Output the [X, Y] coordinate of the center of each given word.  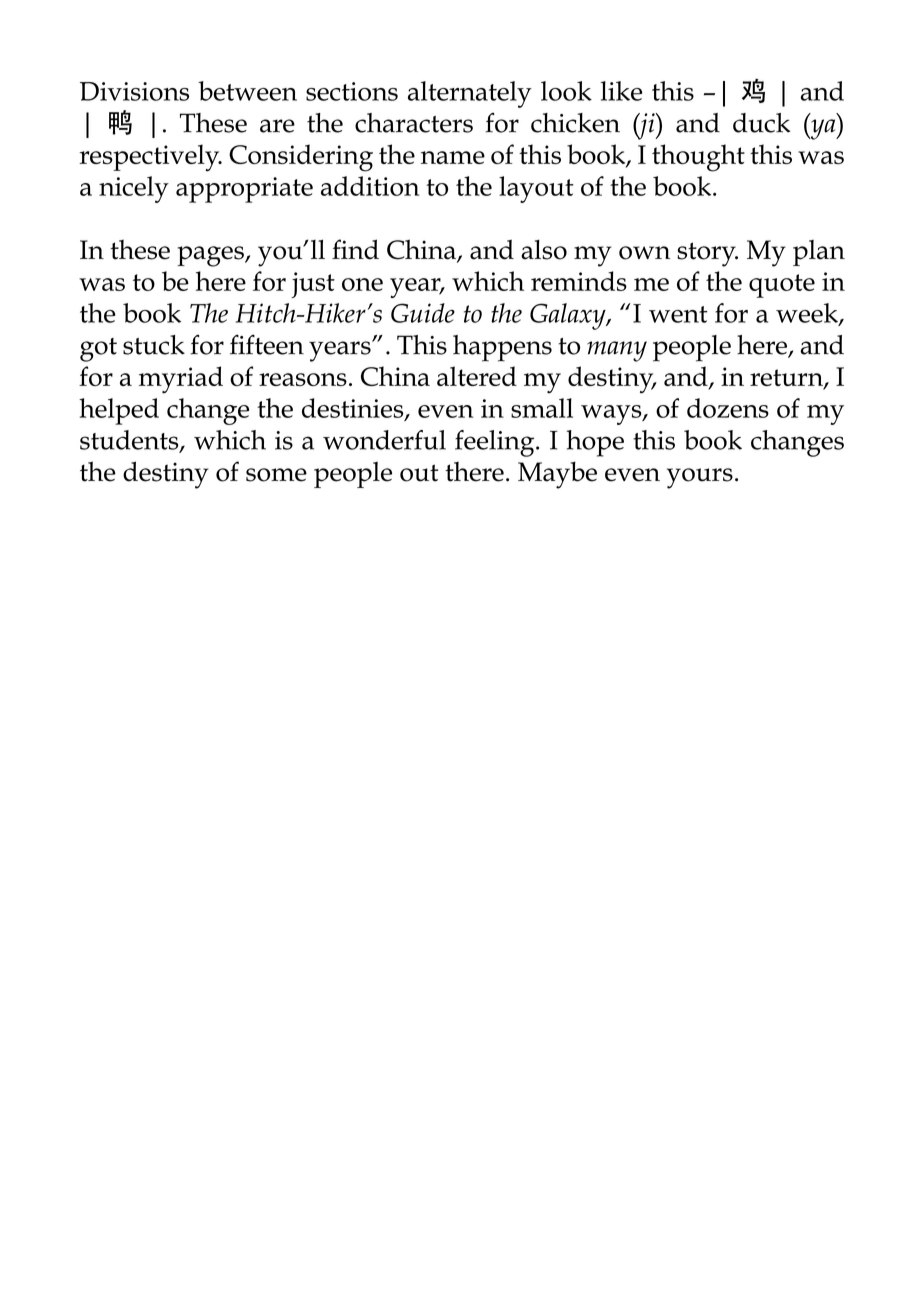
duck [762, 123]
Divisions [134, 91]
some [276, 475]
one [362, 284]
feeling [496, 443]
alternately [470, 94]
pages [211, 256]
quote [782, 286]
